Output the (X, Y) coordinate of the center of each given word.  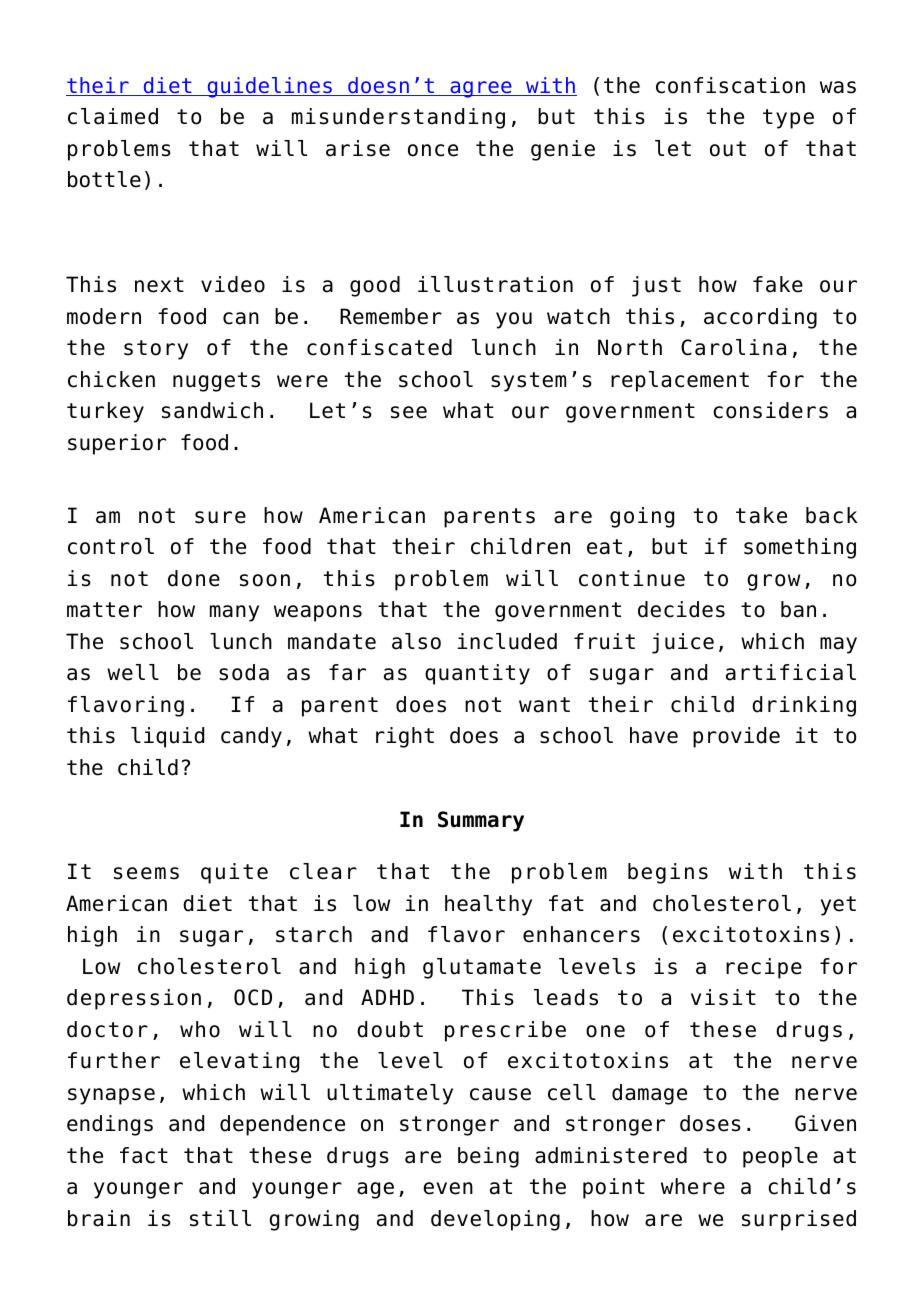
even (448, 1188)
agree (481, 89)
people (780, 1157)
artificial (791, 672)
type (788, 119)
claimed (113, 116)
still (220, 1218)
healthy (488, 905)
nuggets (216, 382)
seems (146, 873)
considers (770, 410)
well (133, 672)
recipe (764, 968)
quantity (477, 674)
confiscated (379, 347)
